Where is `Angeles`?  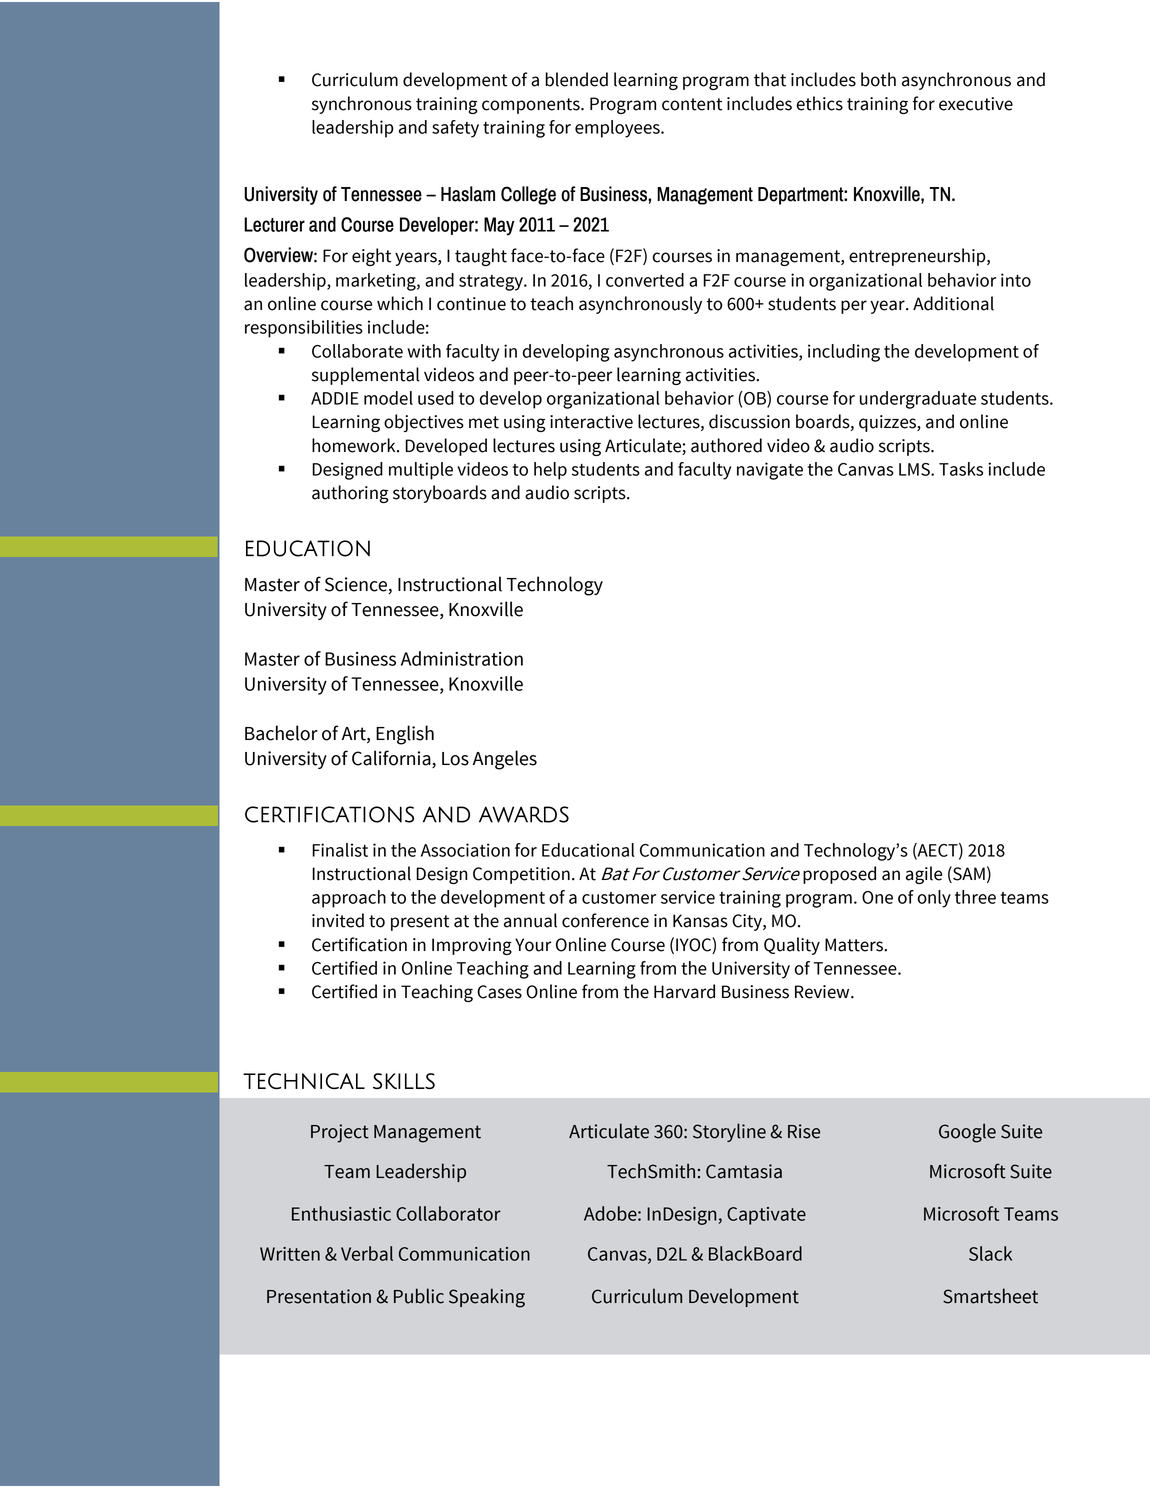 Angeles is located at coordinates (505, 760).
